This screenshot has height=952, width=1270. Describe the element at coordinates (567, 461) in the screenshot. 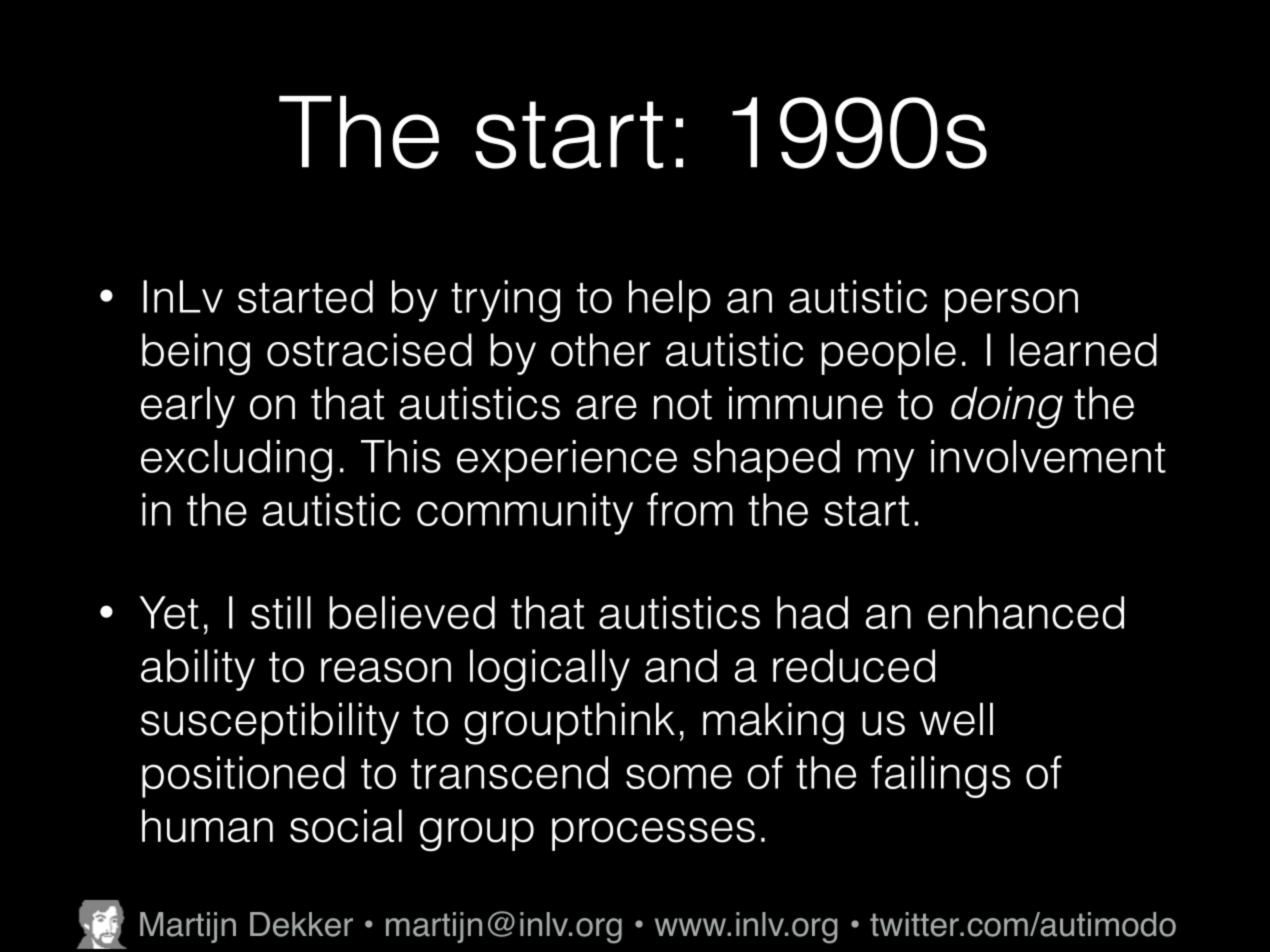

I see `experience` at that location.
